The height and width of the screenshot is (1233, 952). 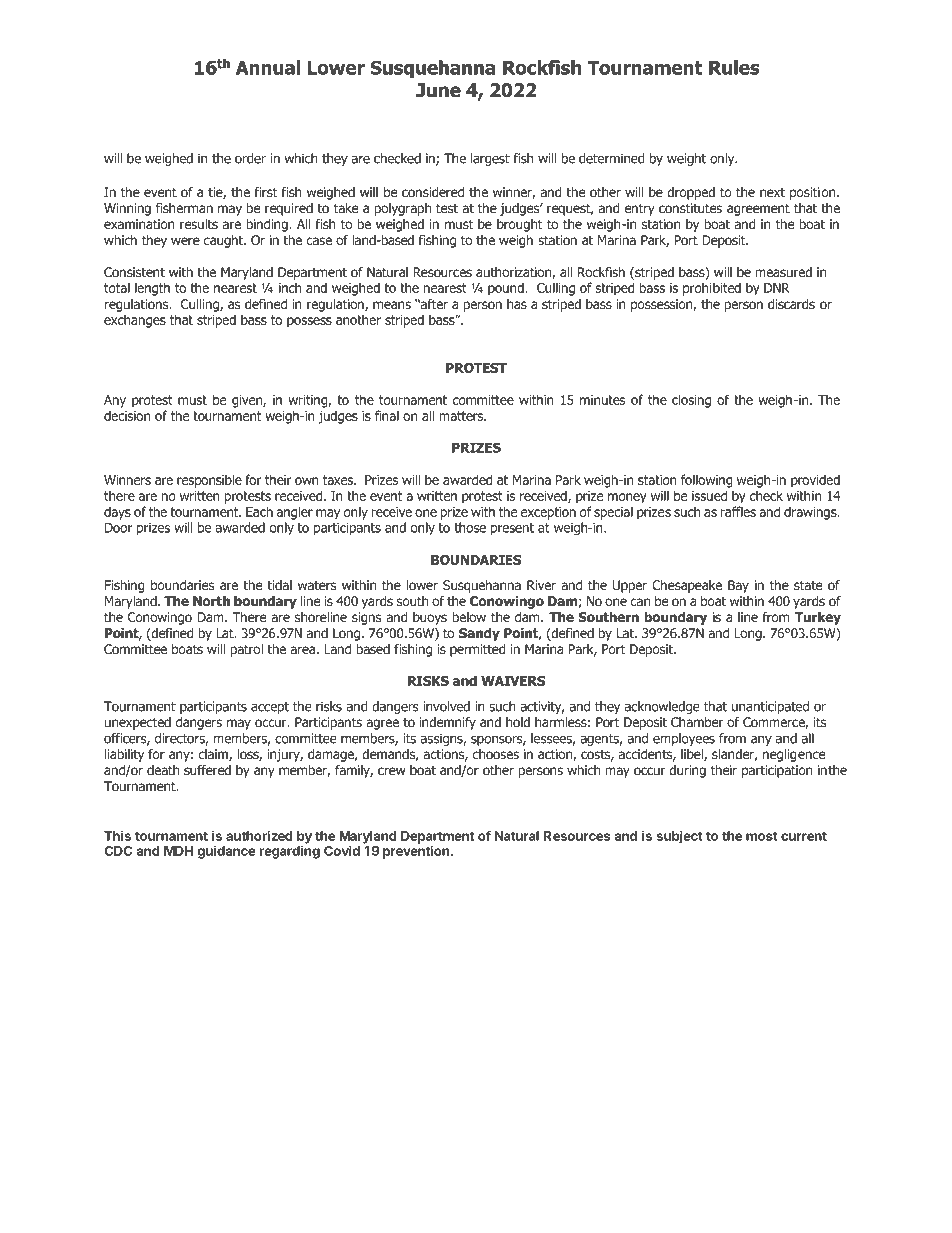 What do you see at coordinates (791, 304) in the screenshot?
I see `discards` at bounding box center [791, 304].
